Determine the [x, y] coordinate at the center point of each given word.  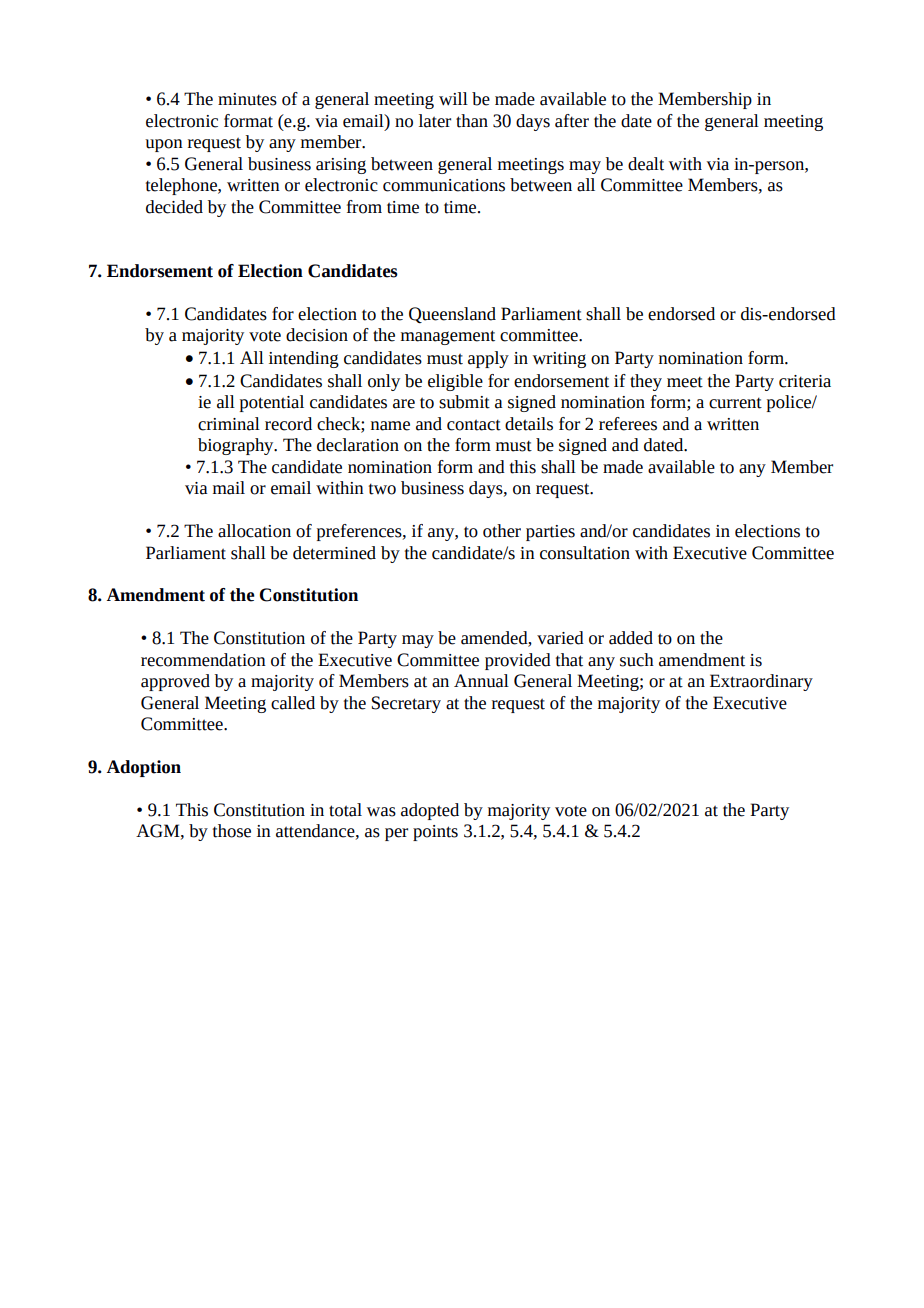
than [472, 121]
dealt [646, 164]
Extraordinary [761, 682]
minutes [247, 99]
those [232, 831]
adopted [430, 811]
